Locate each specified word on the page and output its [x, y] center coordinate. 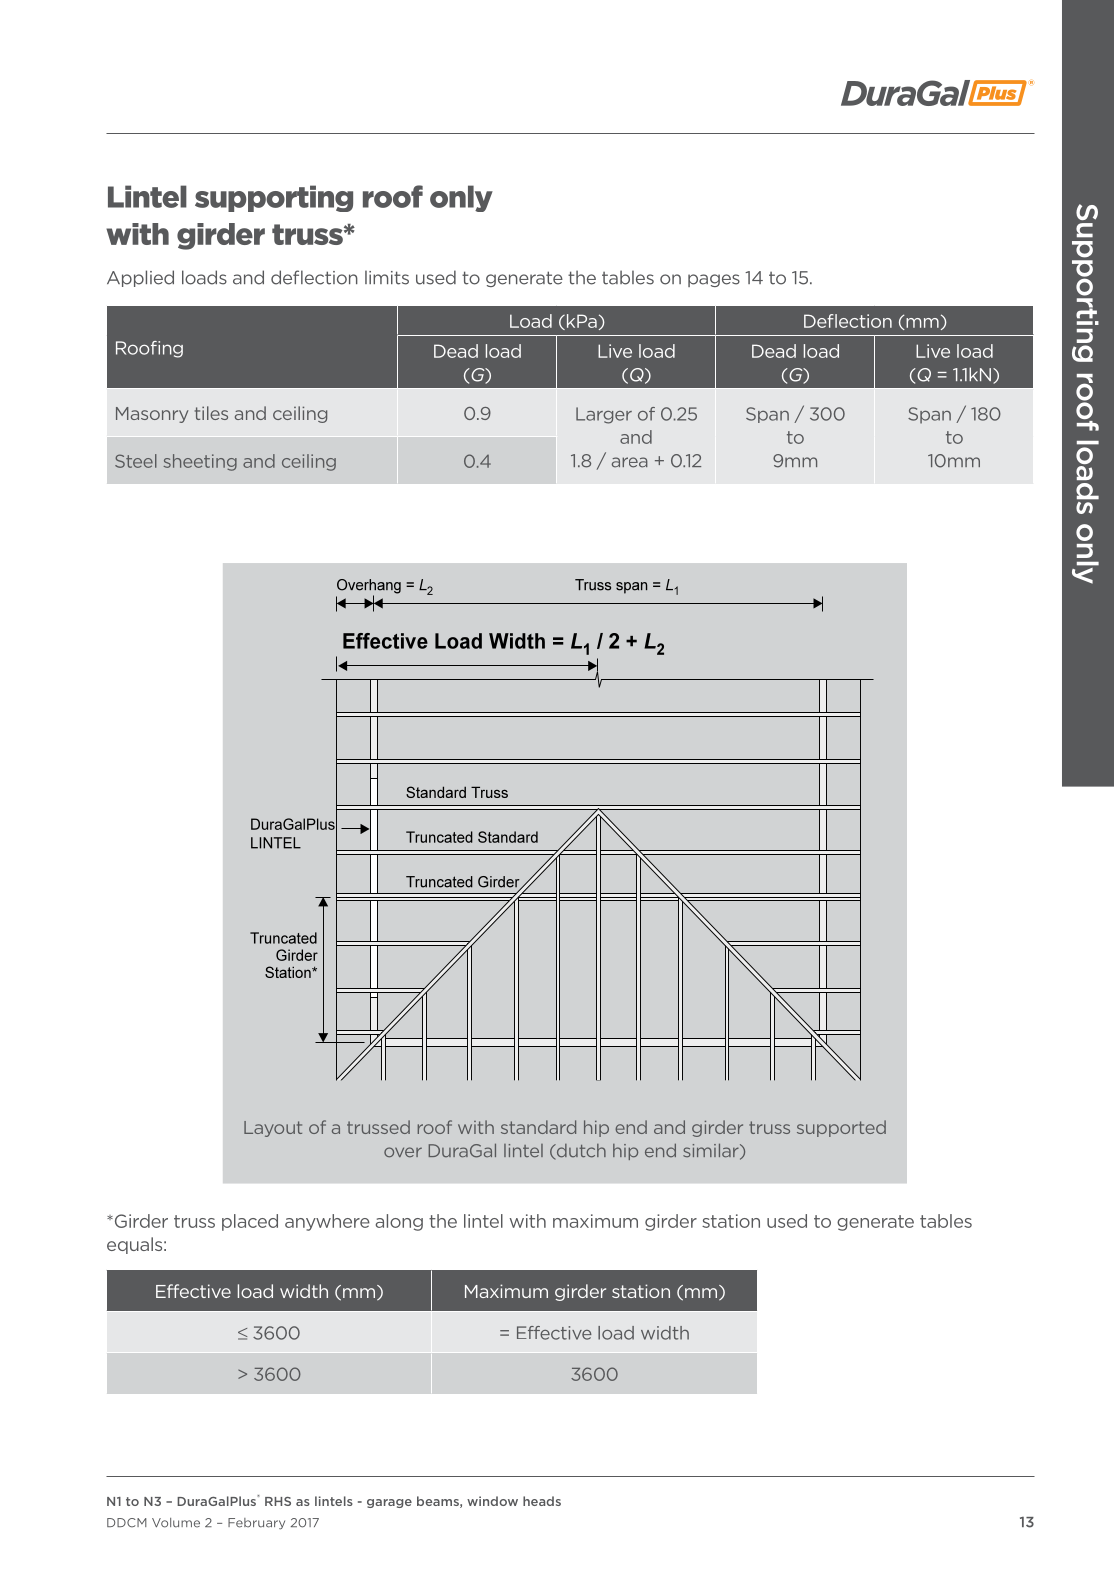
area [630, 462]
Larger [604, 415]
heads [542, 1501]
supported [841, 1128]
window [492, 1501]
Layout [273, 1129]
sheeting [200, 462]
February [256, 1524]
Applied [140, 278]
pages [714, 280]
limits [387, 277]
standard [538, 1127]
